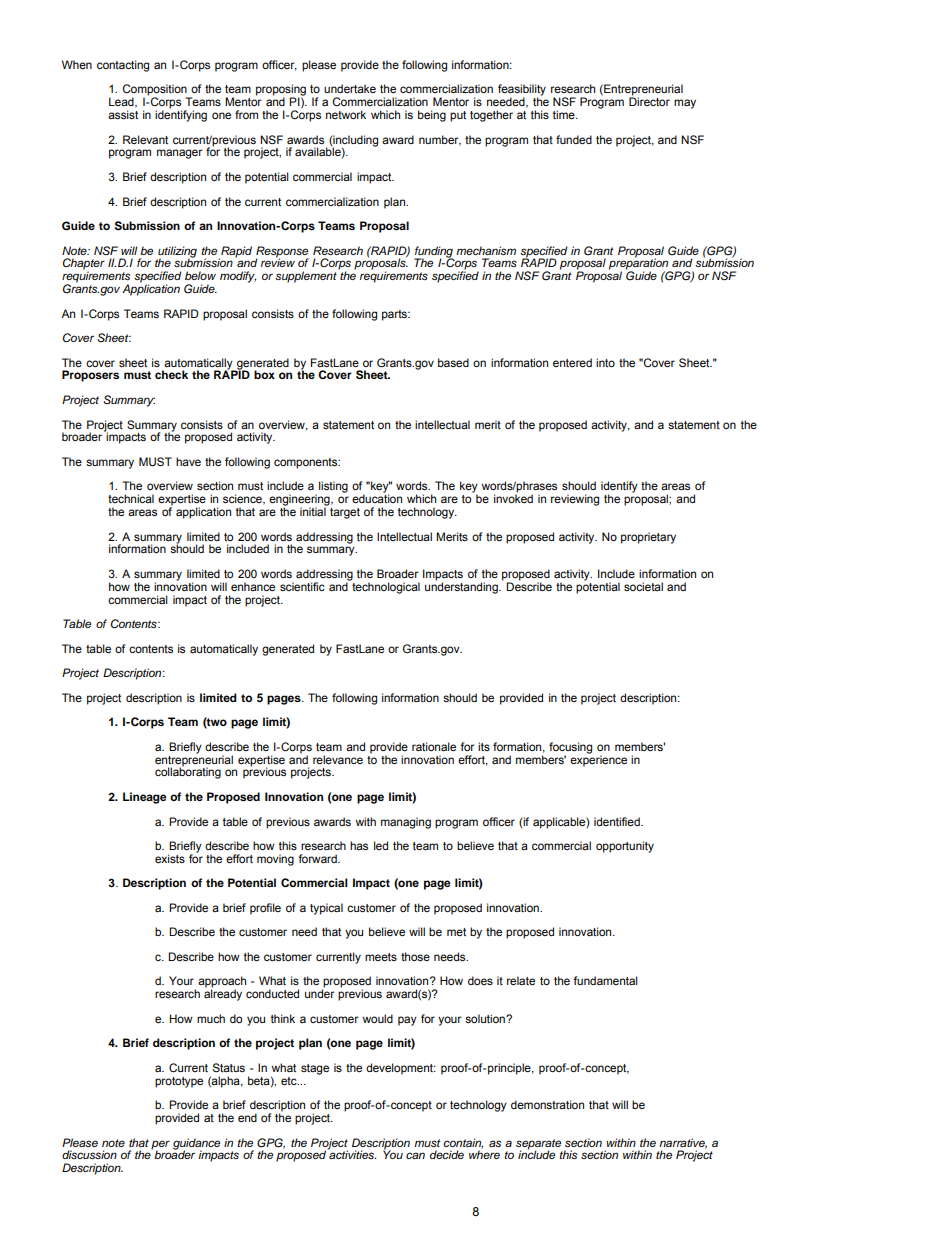 This screenshot has height=1233, width=952. I want to click on have, so click(188, 461).
